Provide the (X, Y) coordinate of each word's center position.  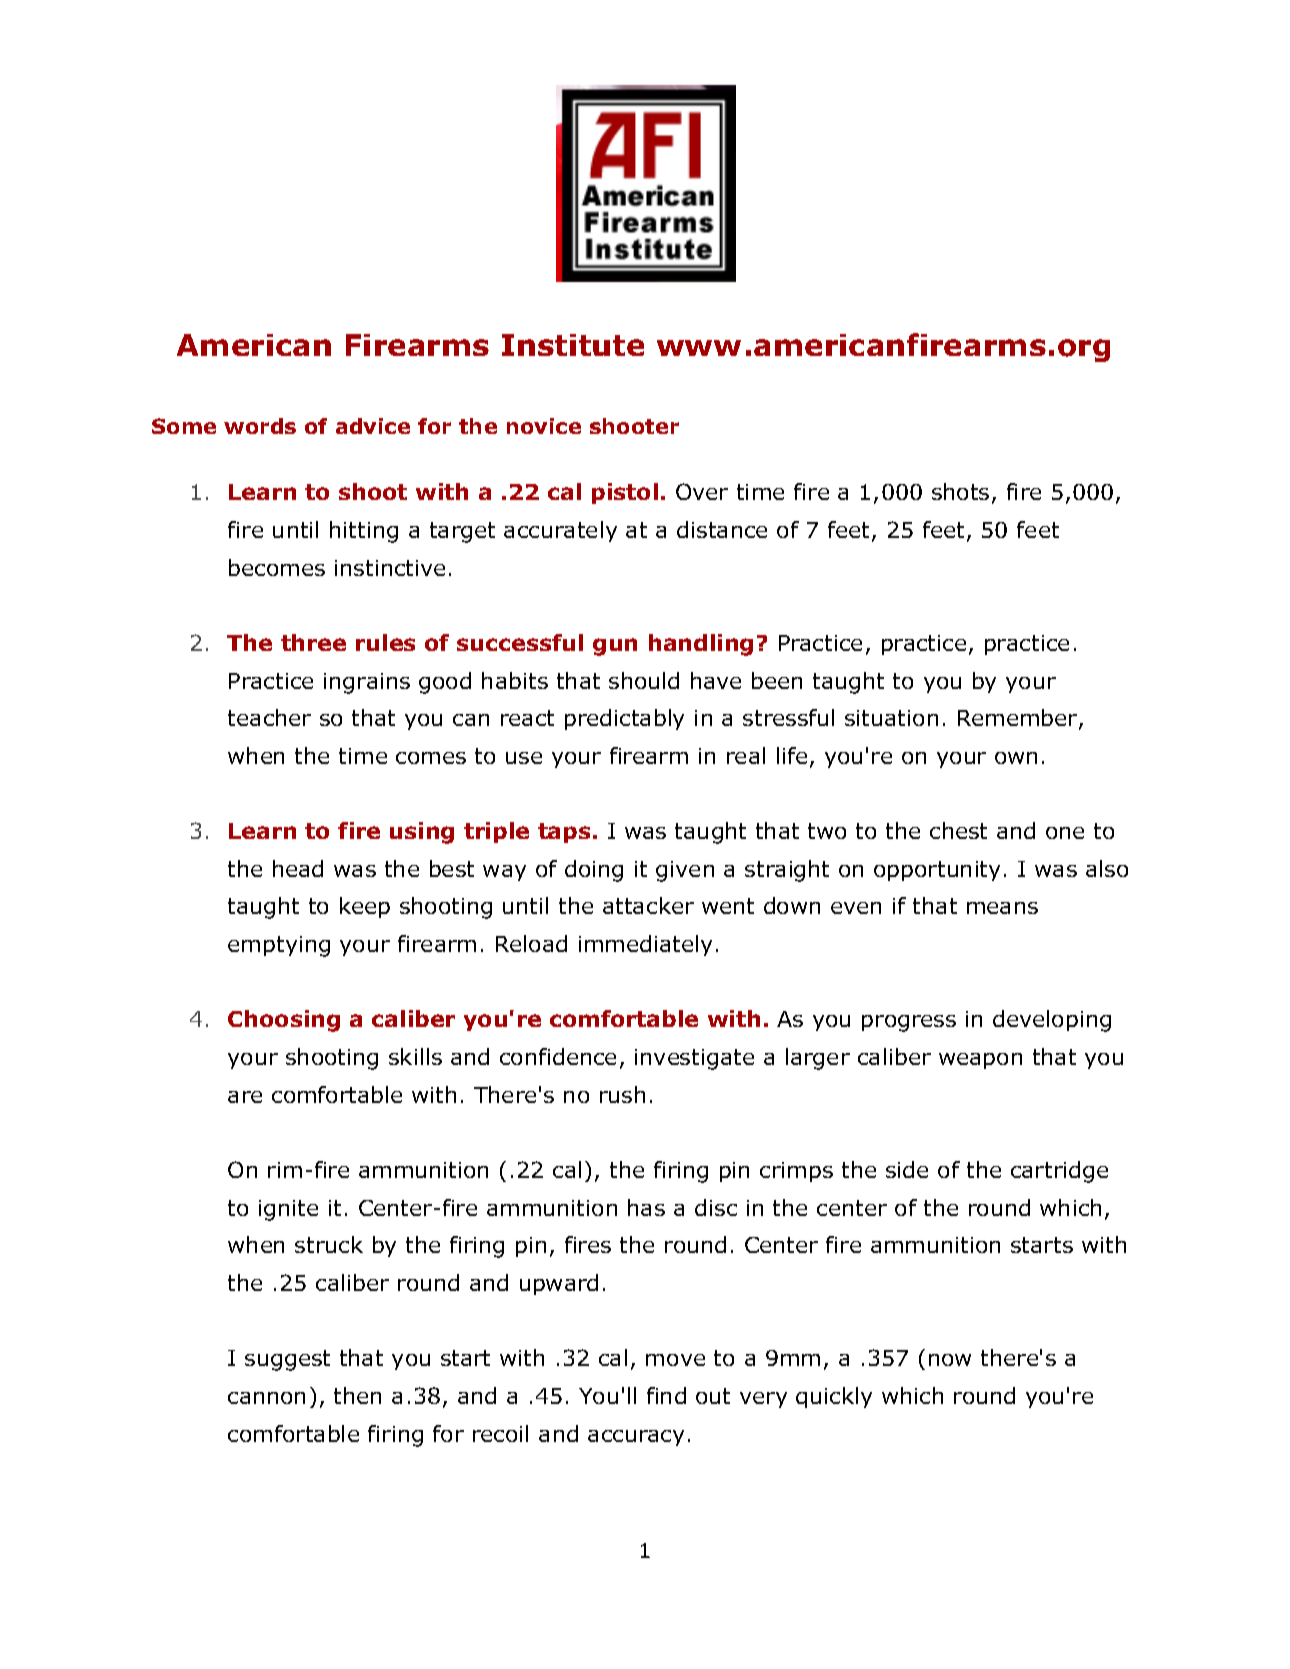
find (666, 1395)
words (260, 426)
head (298, 868)
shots (960, 491)
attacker (648, 905)
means (1002, 908)
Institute (573, 345)
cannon (266, 1398)
